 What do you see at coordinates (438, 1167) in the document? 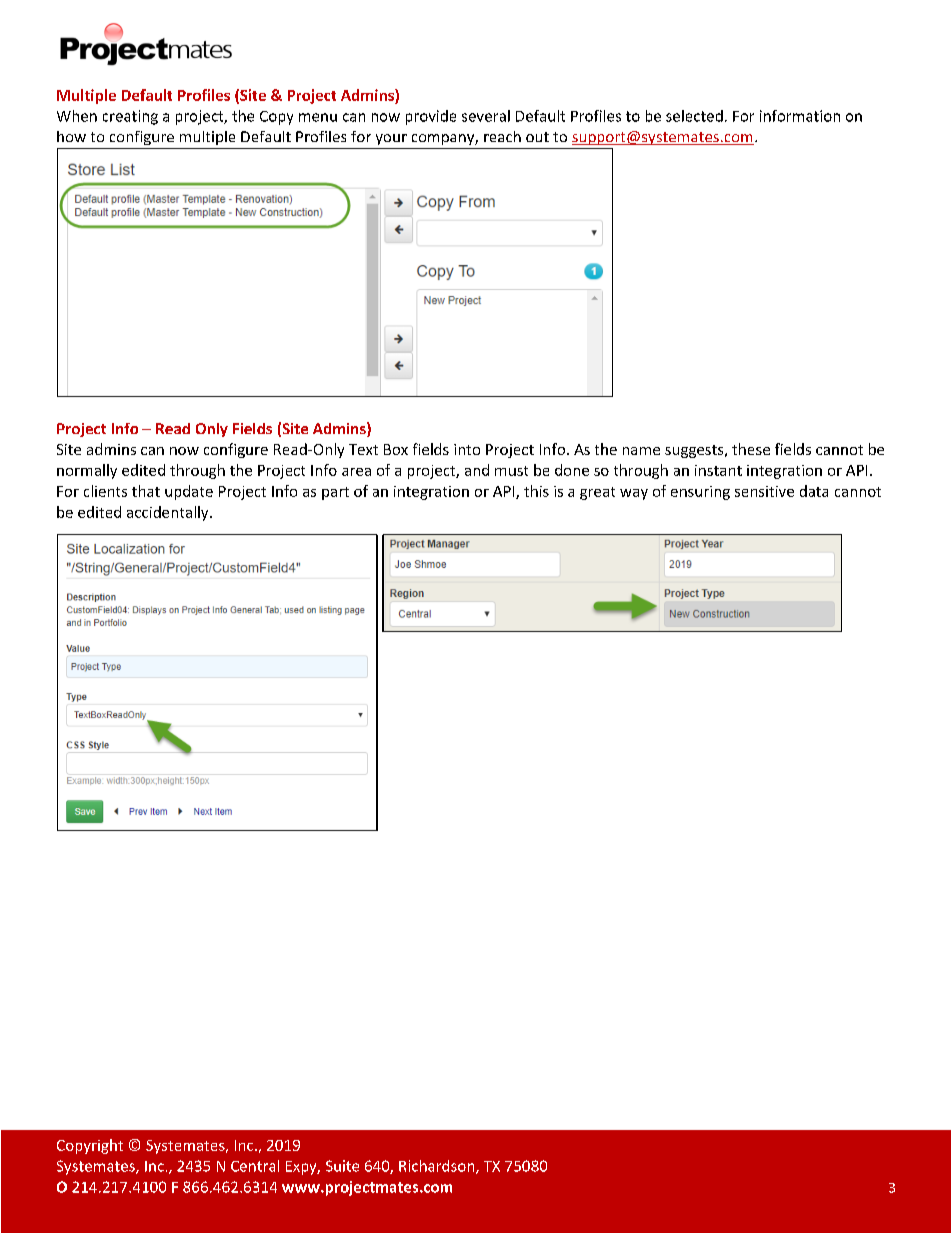
I see `Richardson` at bounding box center [438, 1167].
